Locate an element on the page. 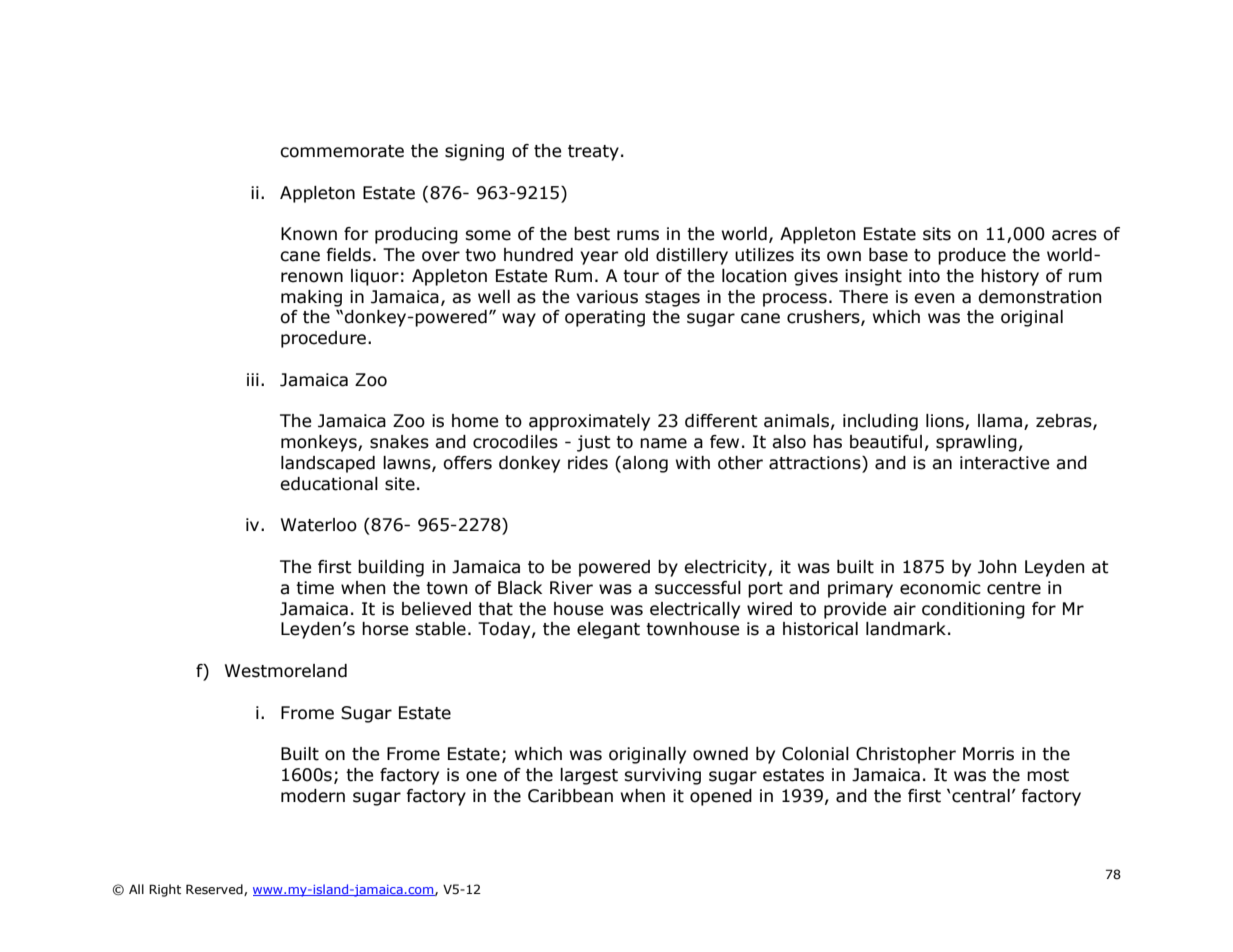 Image resolution: width=1233 pixels, height=952 pixels. commemorate is located at coordinates (342, 151).
